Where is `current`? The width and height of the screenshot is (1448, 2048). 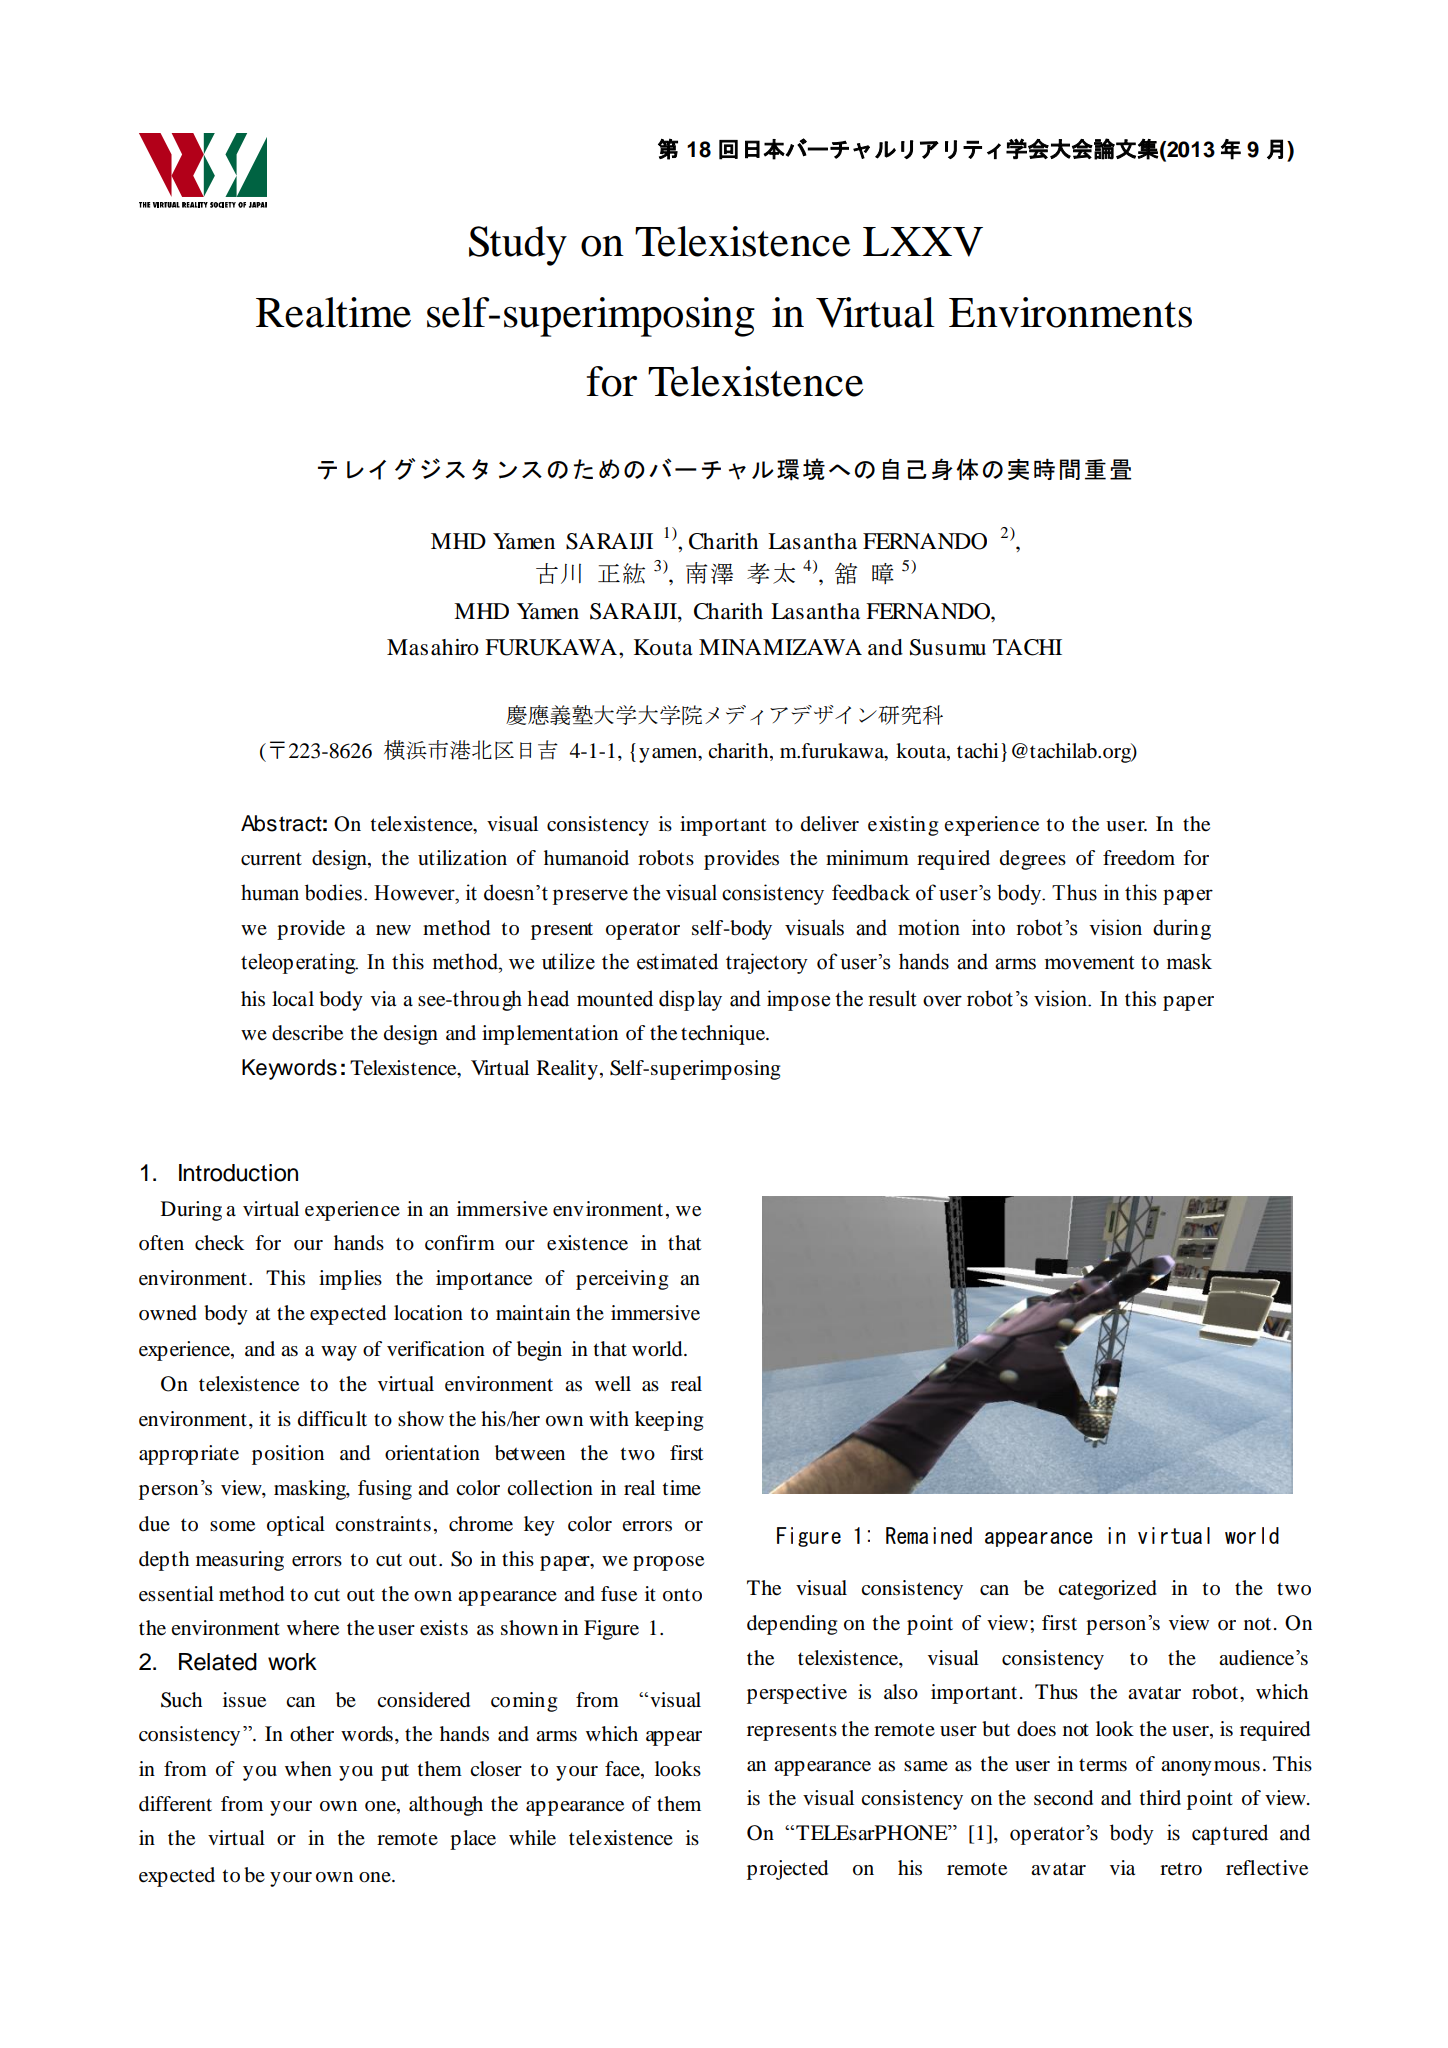 current is located at coordinates (271, 859).
